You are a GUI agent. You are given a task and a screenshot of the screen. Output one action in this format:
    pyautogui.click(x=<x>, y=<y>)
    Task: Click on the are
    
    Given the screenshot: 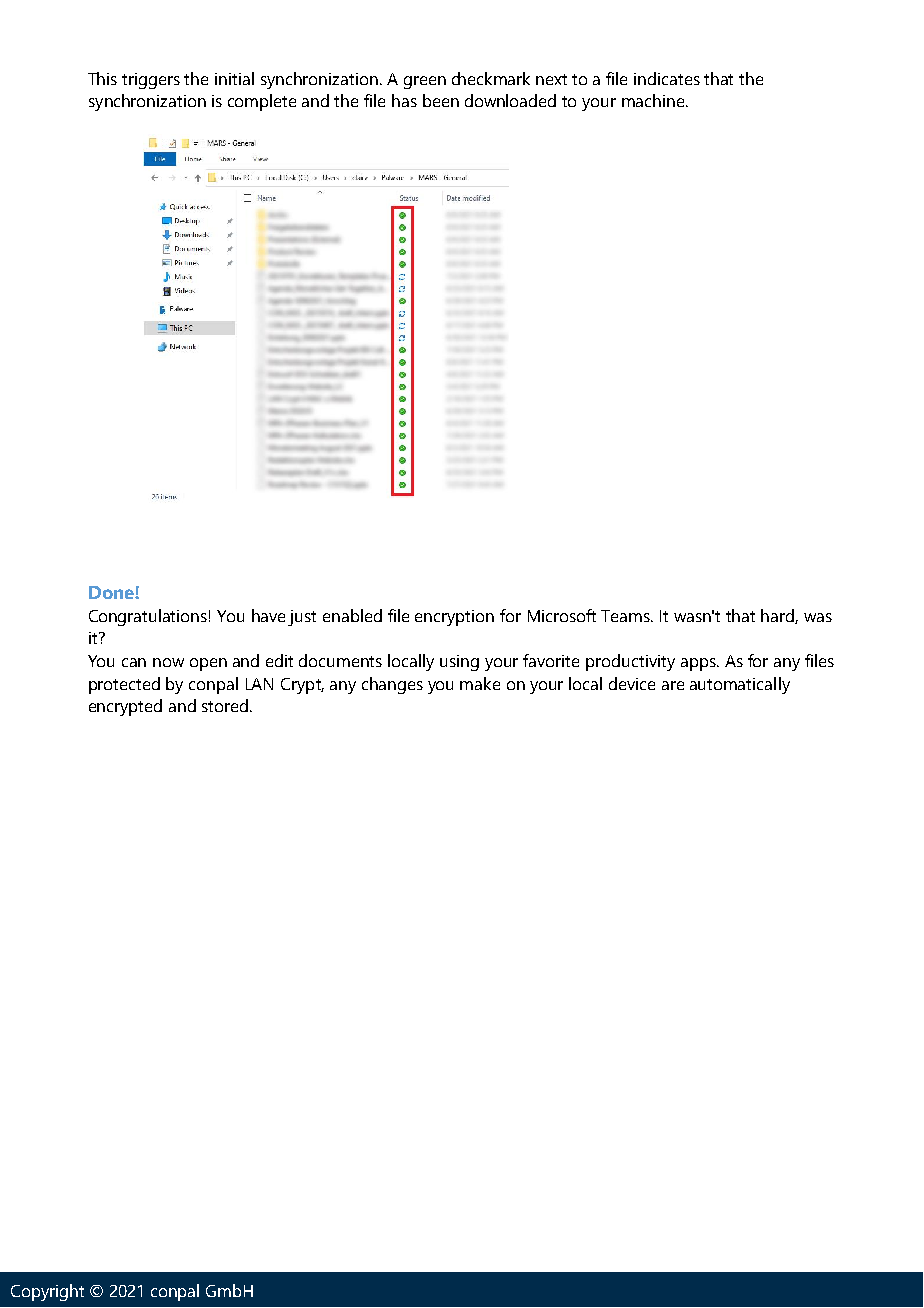 What is the action you would take?
    pyautogui.click(x=673, y=685)
